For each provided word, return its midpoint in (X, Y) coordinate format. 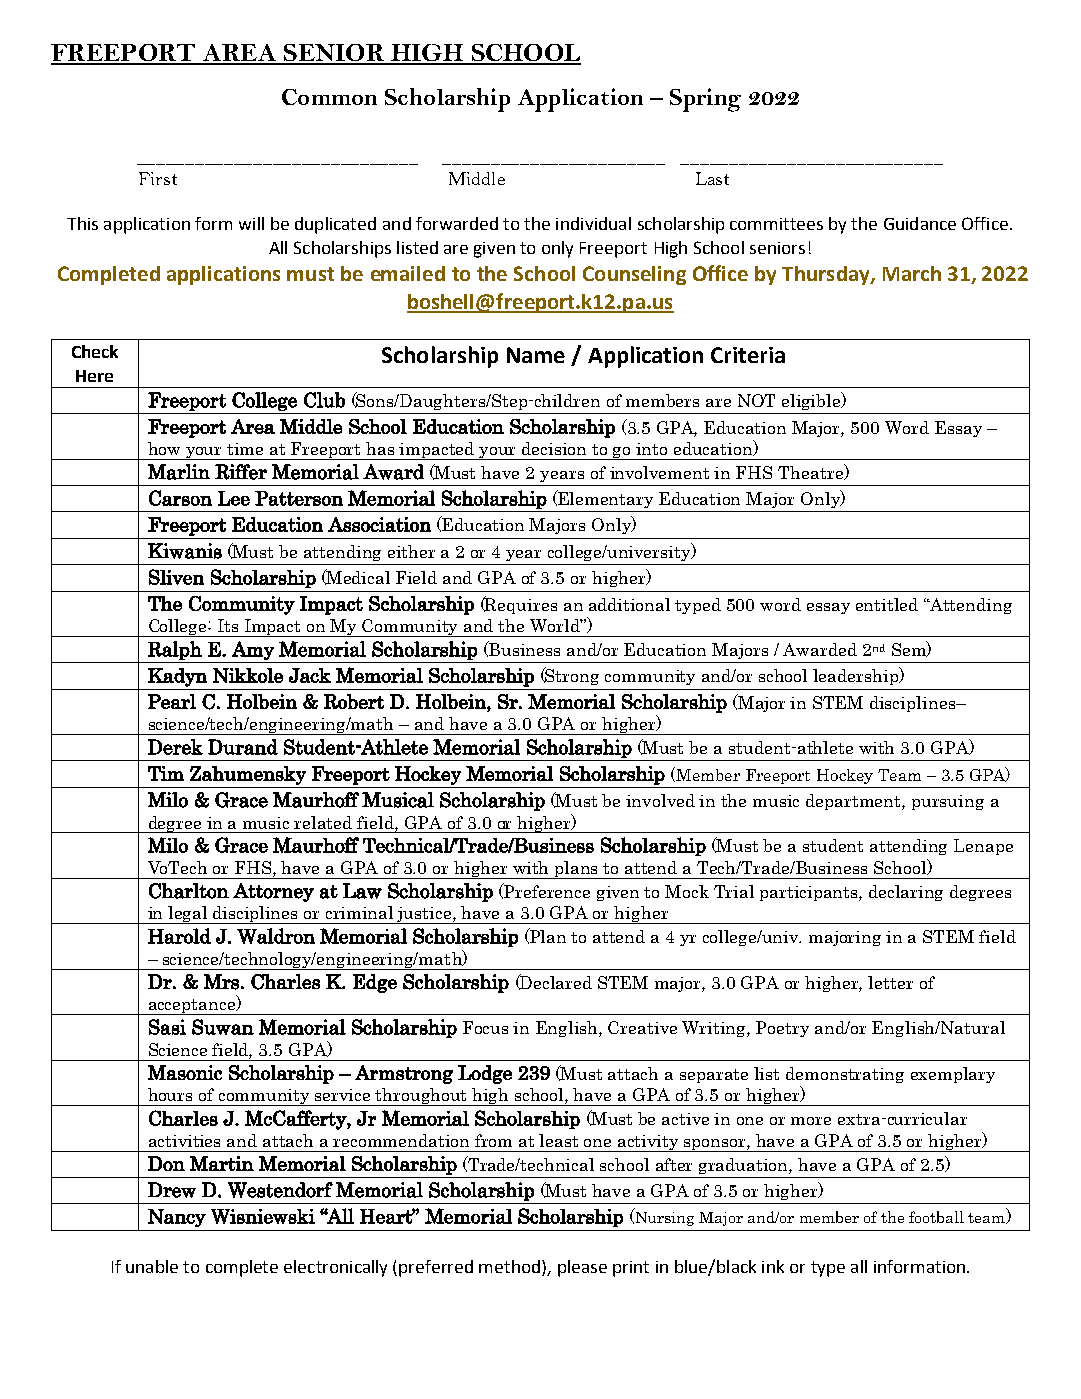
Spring (705, 100)
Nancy (177, 1218)
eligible (812, 401)
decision (554, 448)
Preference (546, 890)
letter (890, 982)
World (556, 625)
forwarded (457, 223)
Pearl (172, 701)
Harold (179, 936)
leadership (857, 676)
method (509, 1266)
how (164, 448)
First (158, 178)
